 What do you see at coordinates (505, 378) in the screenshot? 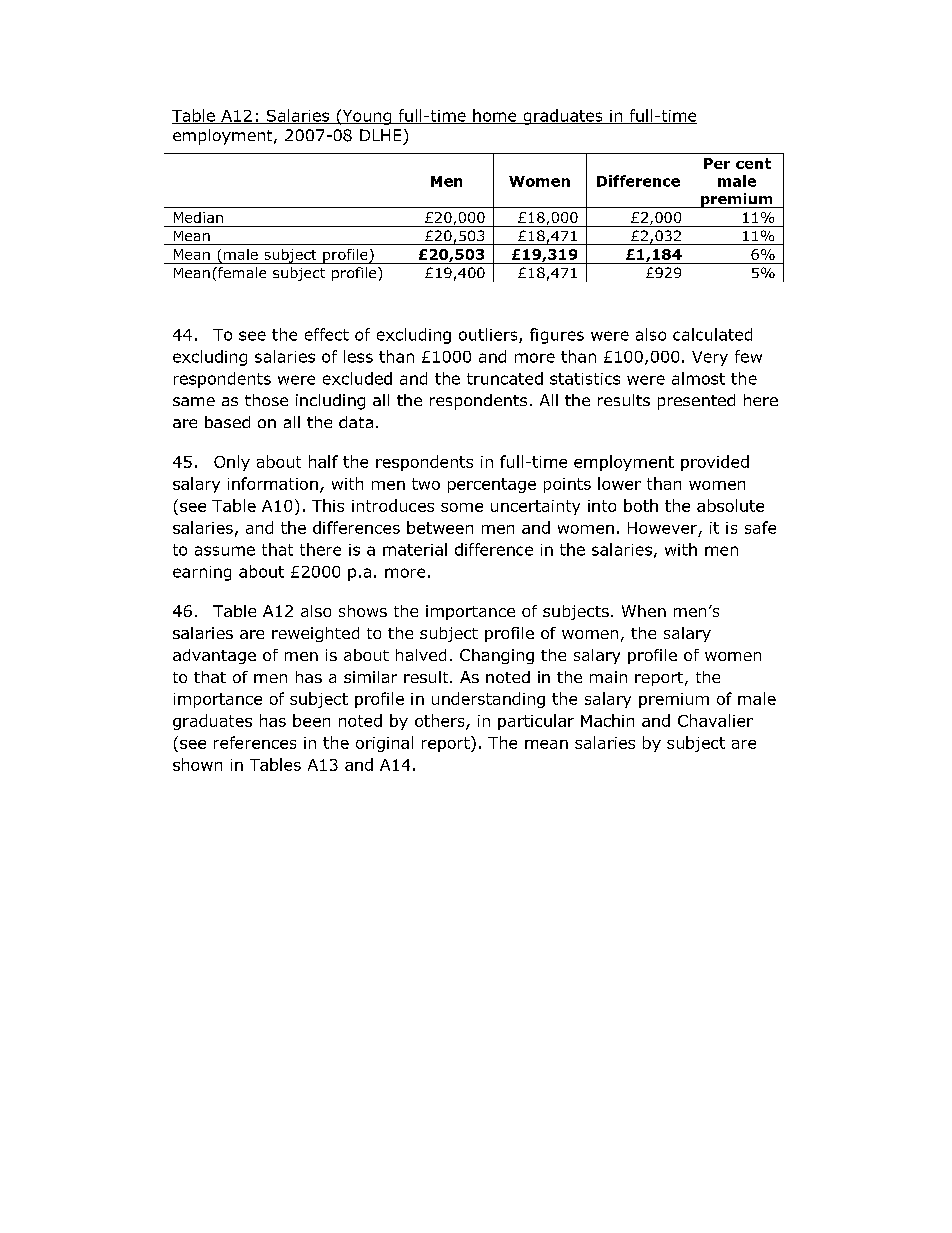
I see `truncated` at bounding box center [505, 378].
